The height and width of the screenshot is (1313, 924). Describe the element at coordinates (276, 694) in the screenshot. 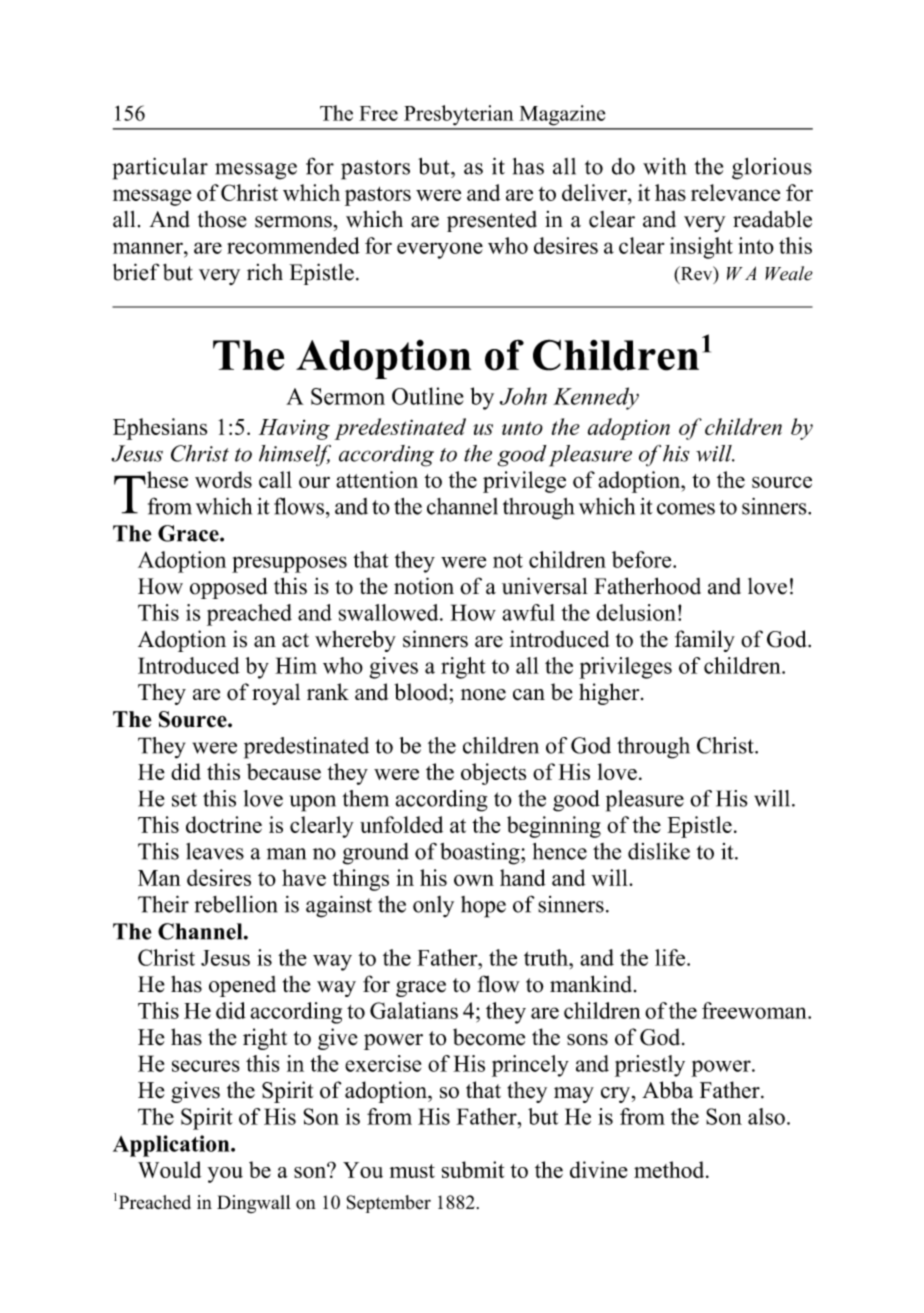

I see `royal` at that location.
